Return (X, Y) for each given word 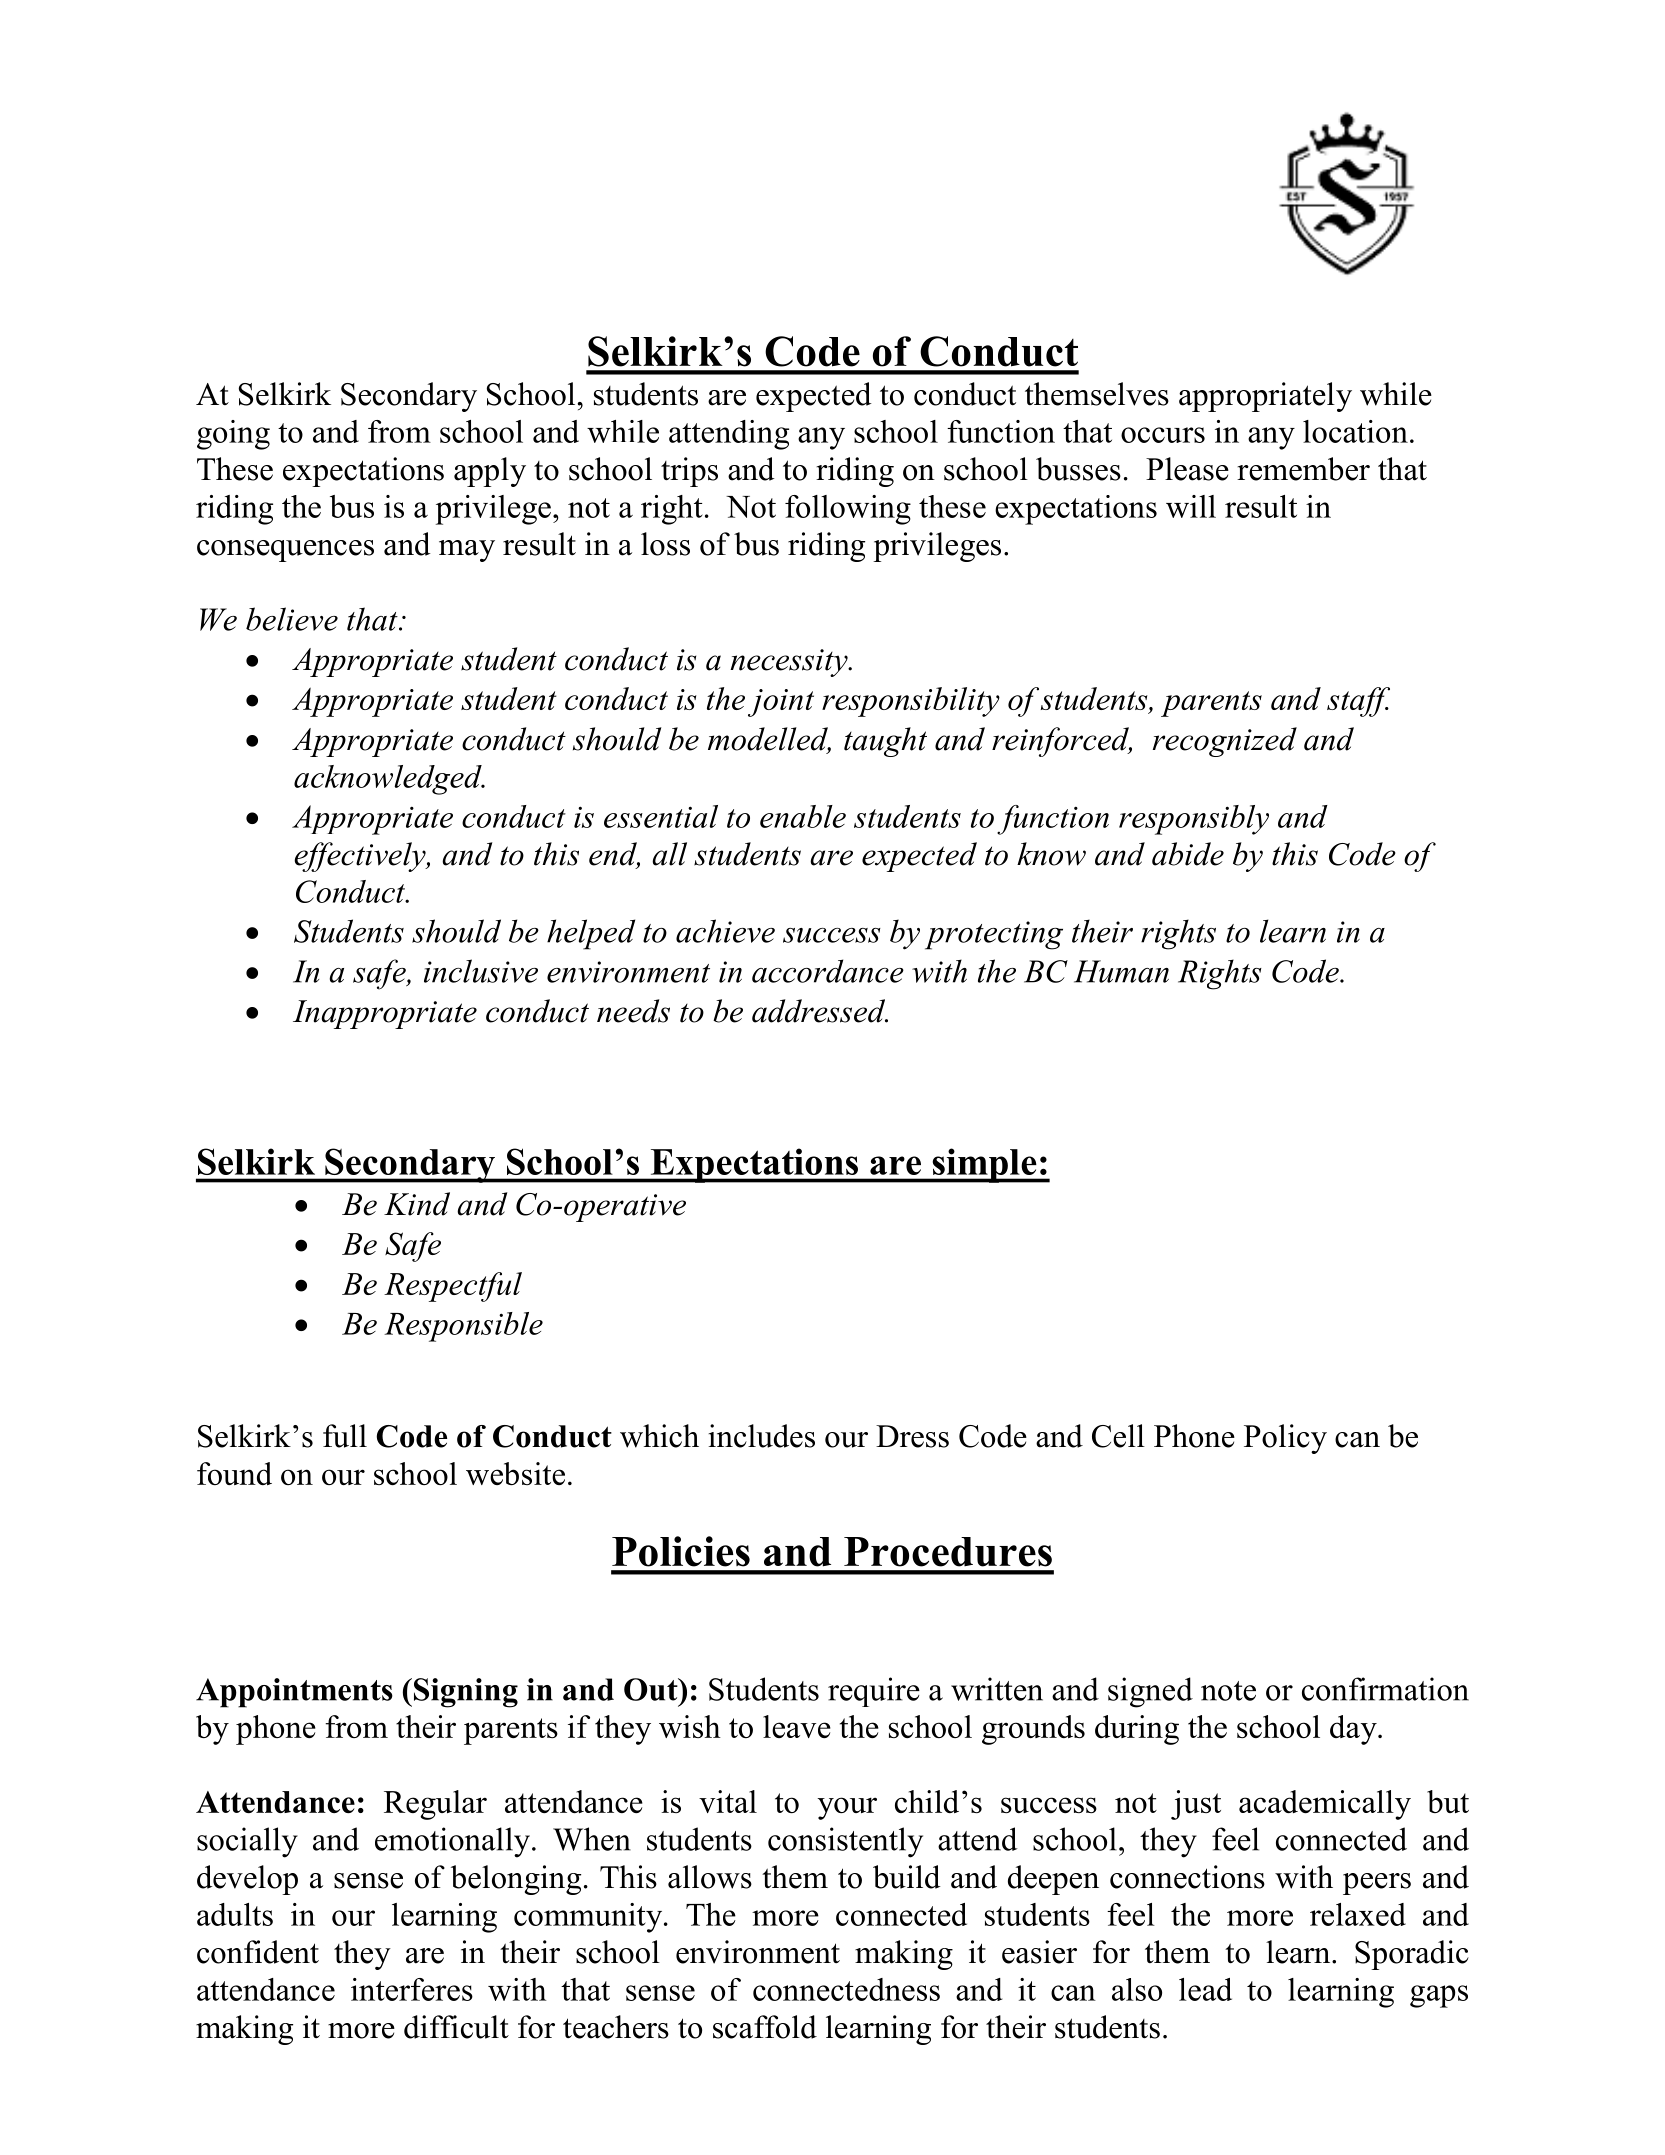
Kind (417, 1204)
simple (984, 1165)
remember (1303, 469)
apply (490, 472)
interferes (412, 1989)
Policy (1285, 1439)
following (848, 510)
